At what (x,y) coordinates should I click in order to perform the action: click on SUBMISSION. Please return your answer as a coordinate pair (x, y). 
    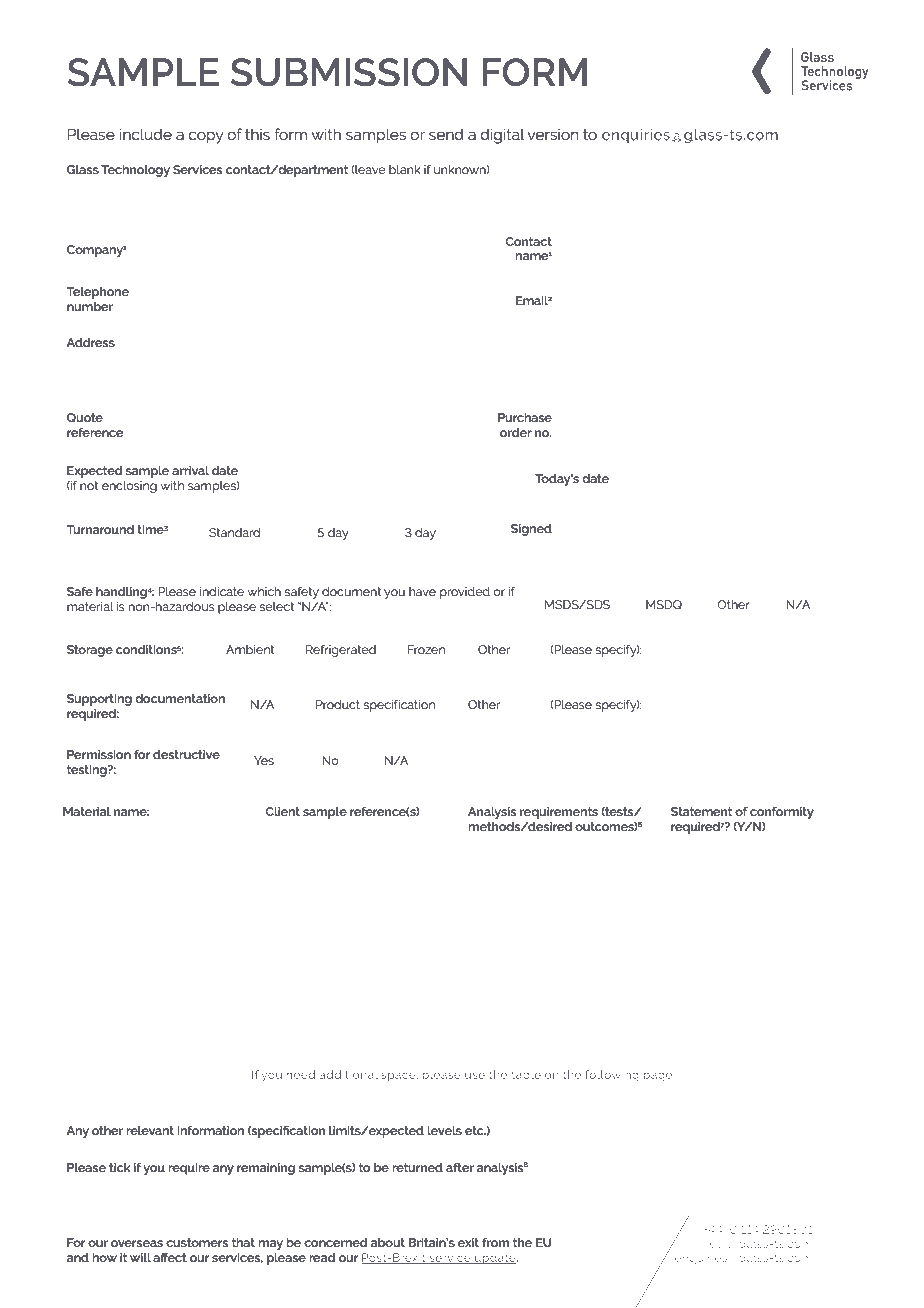
    Looking at the image, I should click on (349, 72).
